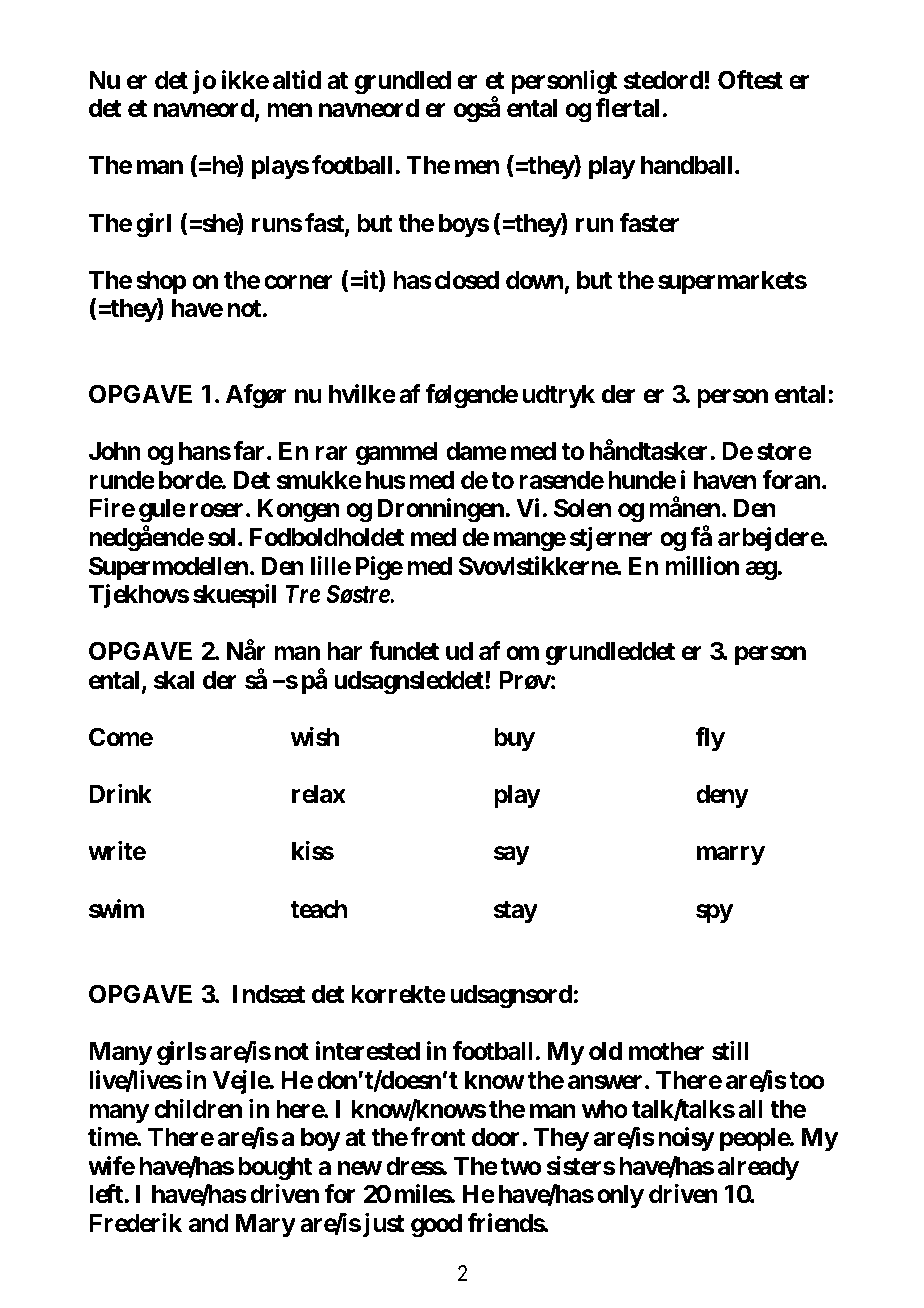 The height and width of the screenshot is (1308, 924). I want to click on fly, so click(710, 739).
